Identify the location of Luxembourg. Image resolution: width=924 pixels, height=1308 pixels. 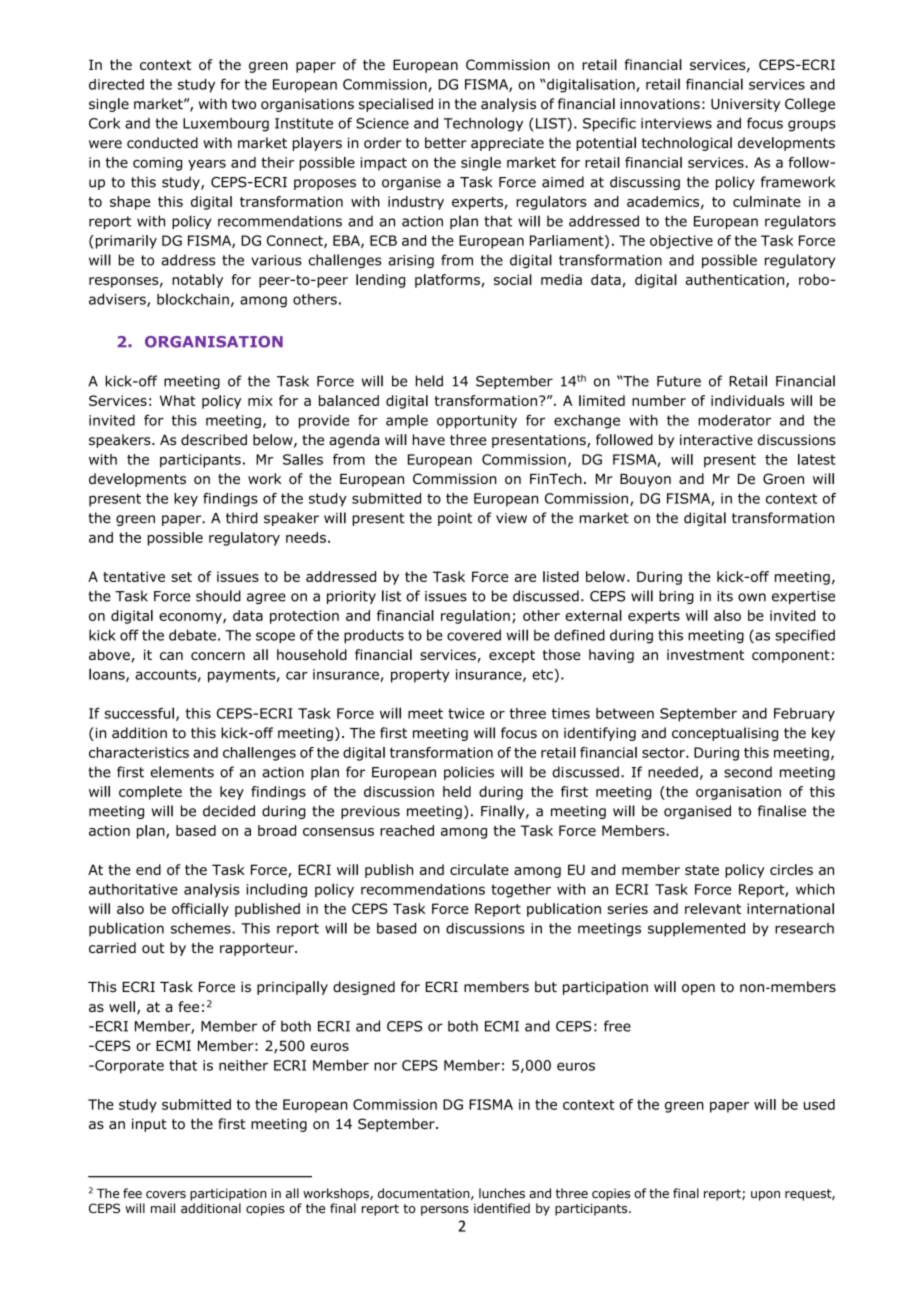
(226, 125).
